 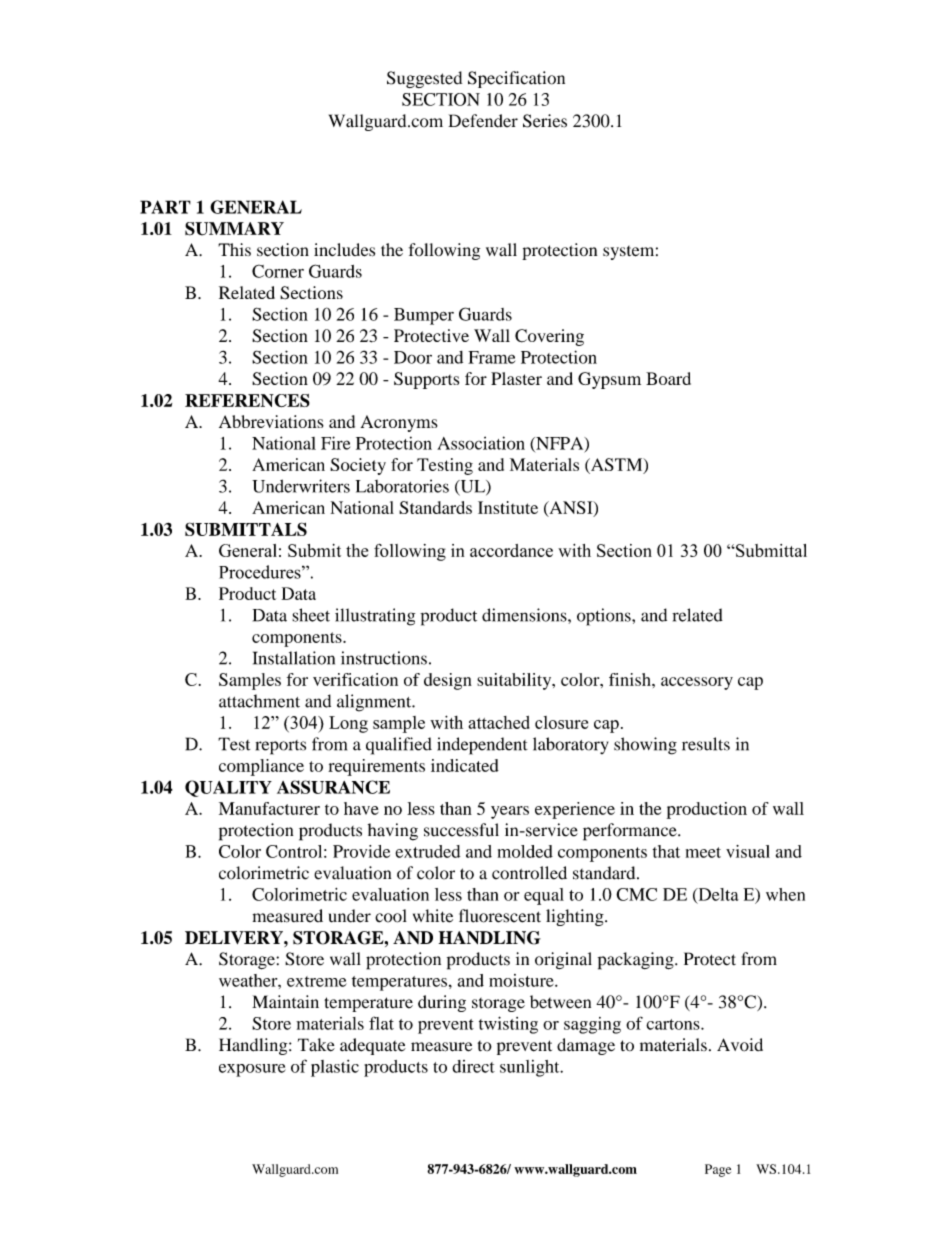 I want to click on accessory, so click(x=697, y=683).
